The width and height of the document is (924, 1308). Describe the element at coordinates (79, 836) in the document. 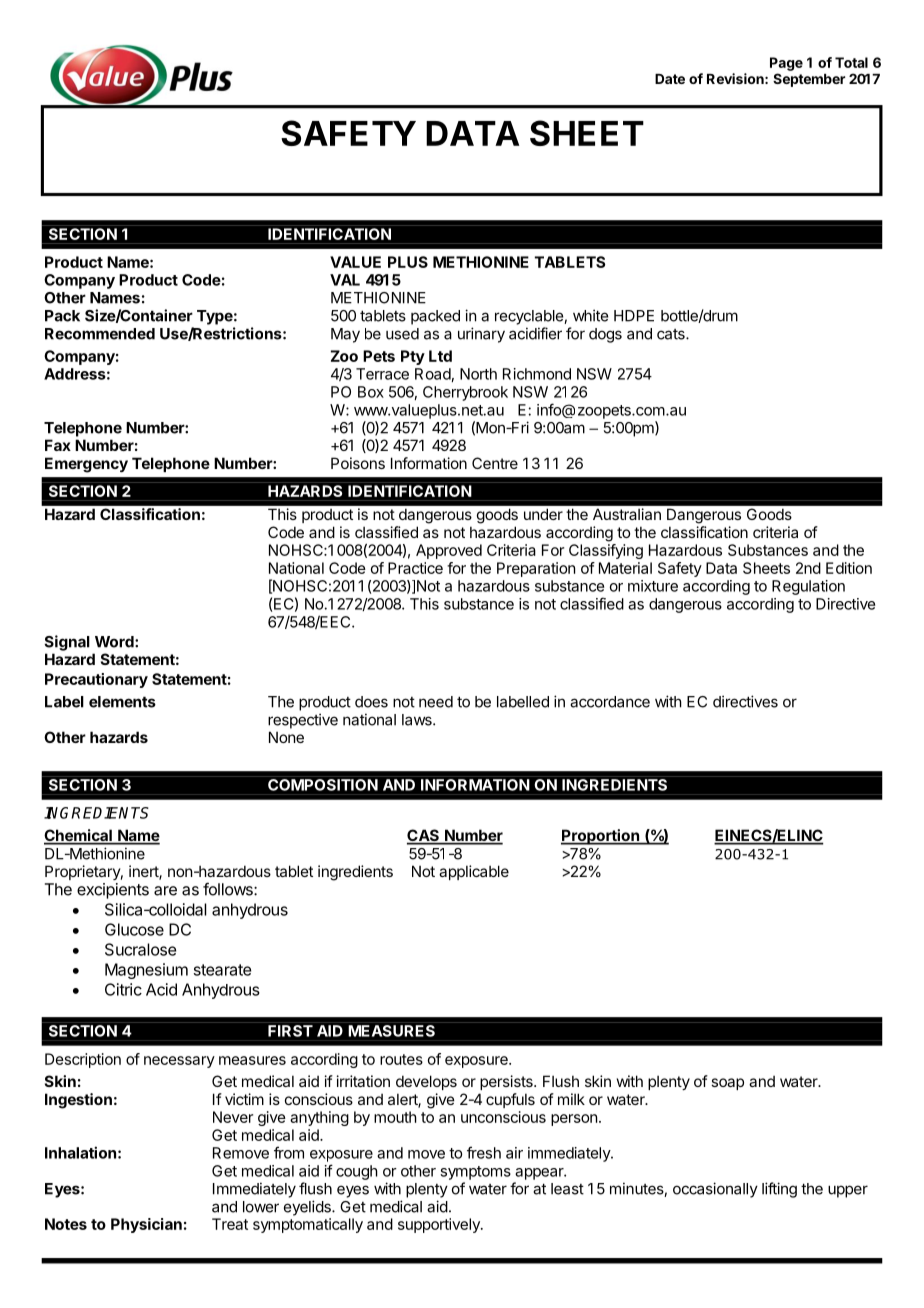

I see `Chemical` at that location.
